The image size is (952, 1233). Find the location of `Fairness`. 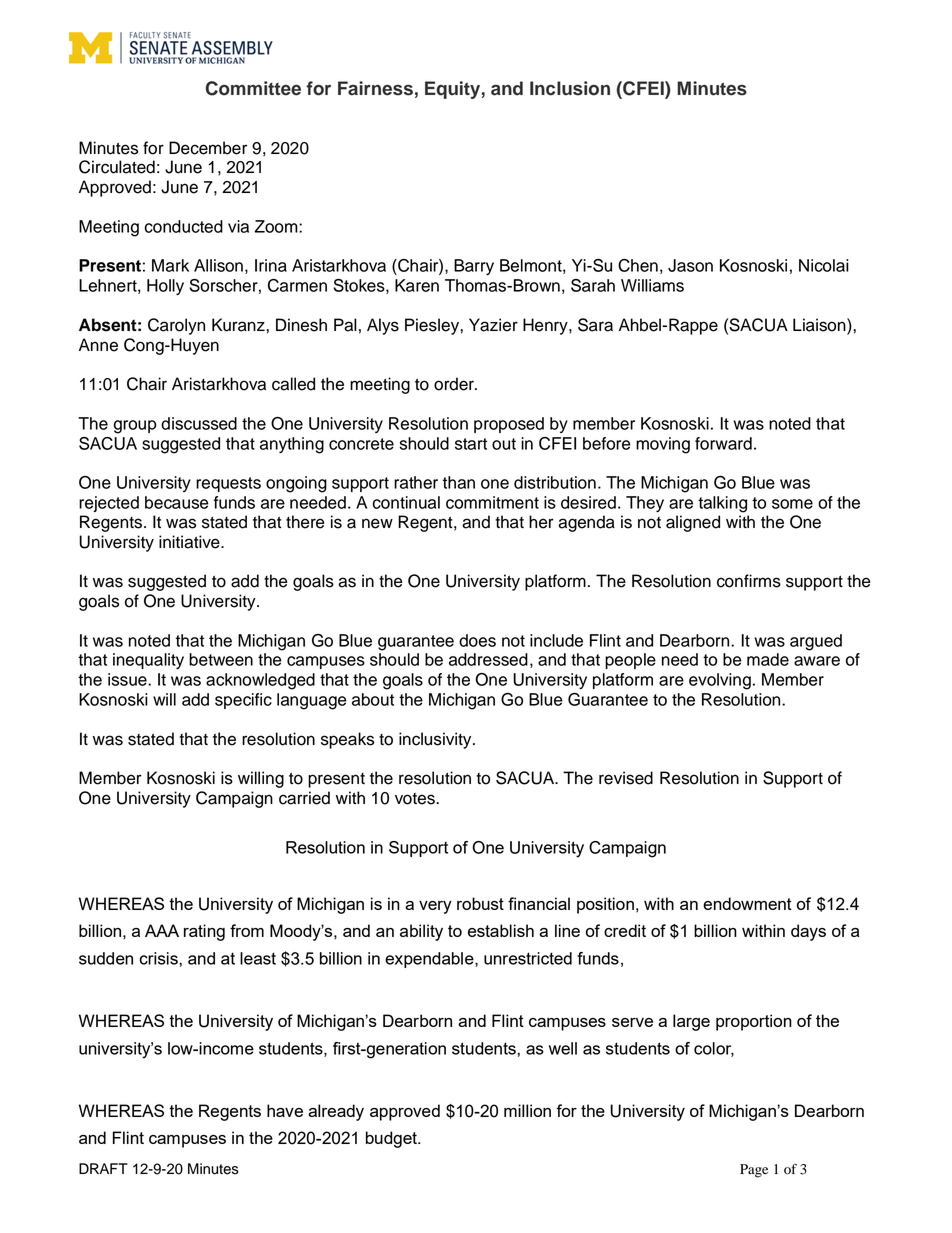

Fairness is located at coordinates (375, 88).
